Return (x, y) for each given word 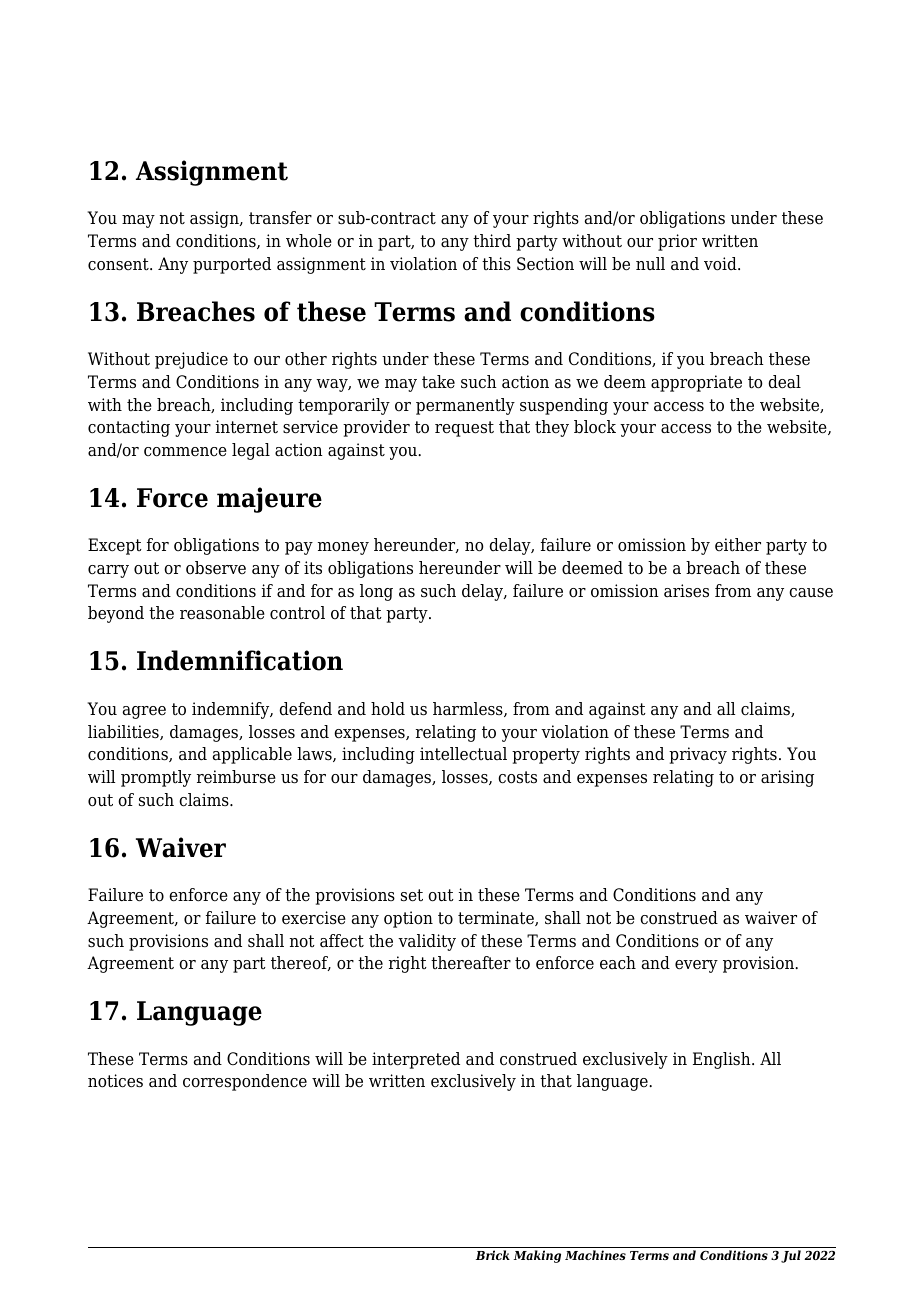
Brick (493, 1255)
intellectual (463, 754)
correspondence (245, 1082)
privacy (698, 755)
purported (232, 265)
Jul (791, 1256)
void (721, 264)
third (492, 241)
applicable (252, 755)
